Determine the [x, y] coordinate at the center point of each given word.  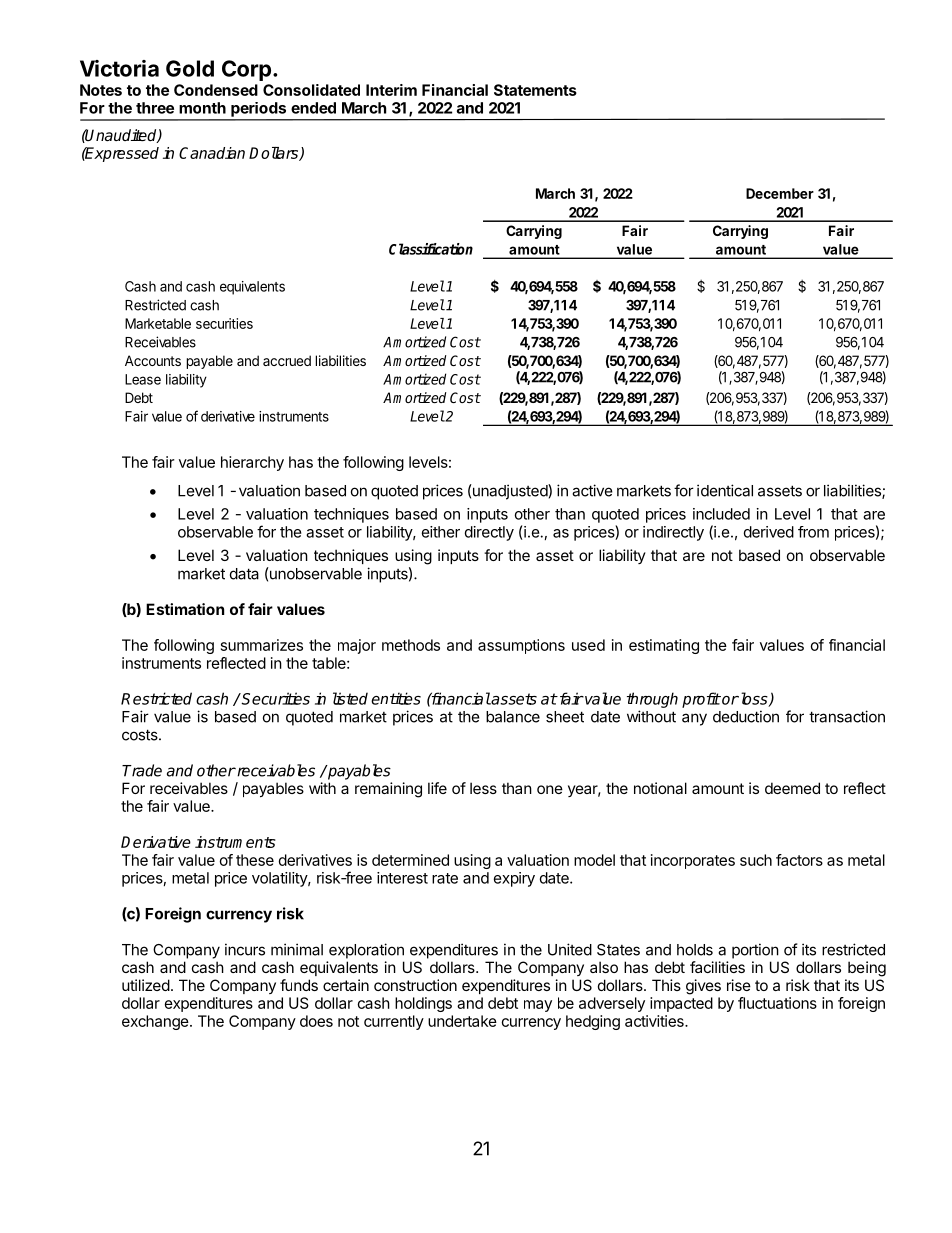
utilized [146, 985]
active [592, 490]
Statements [535, 90]
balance [513, 717]
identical [725, 490]
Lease [143, 379]
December [780, 193]
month [202, 108]
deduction [746, 716]
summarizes [262, 645]
